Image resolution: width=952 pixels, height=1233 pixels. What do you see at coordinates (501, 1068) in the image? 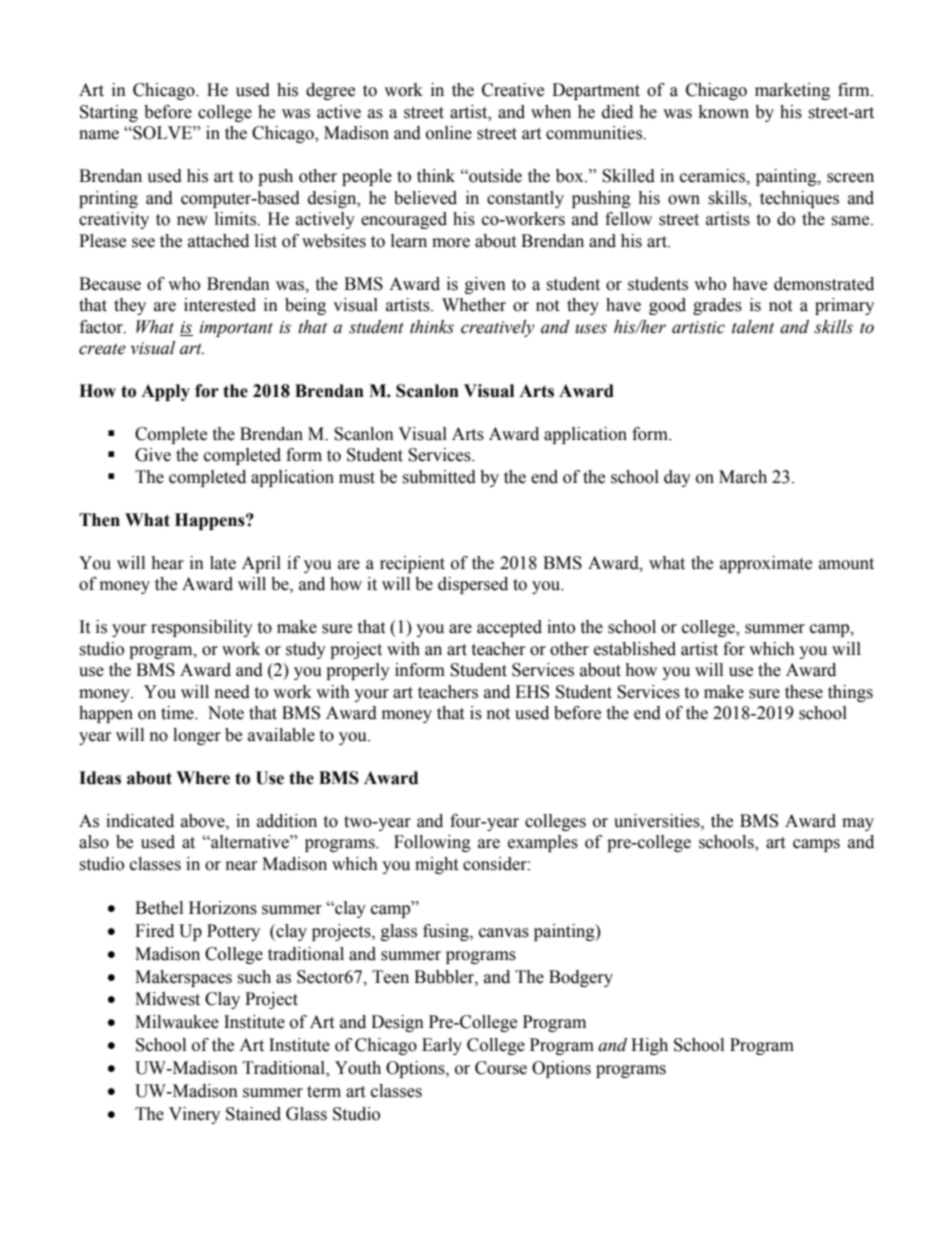
I see `Course` at bounding box center [501, 1068].
